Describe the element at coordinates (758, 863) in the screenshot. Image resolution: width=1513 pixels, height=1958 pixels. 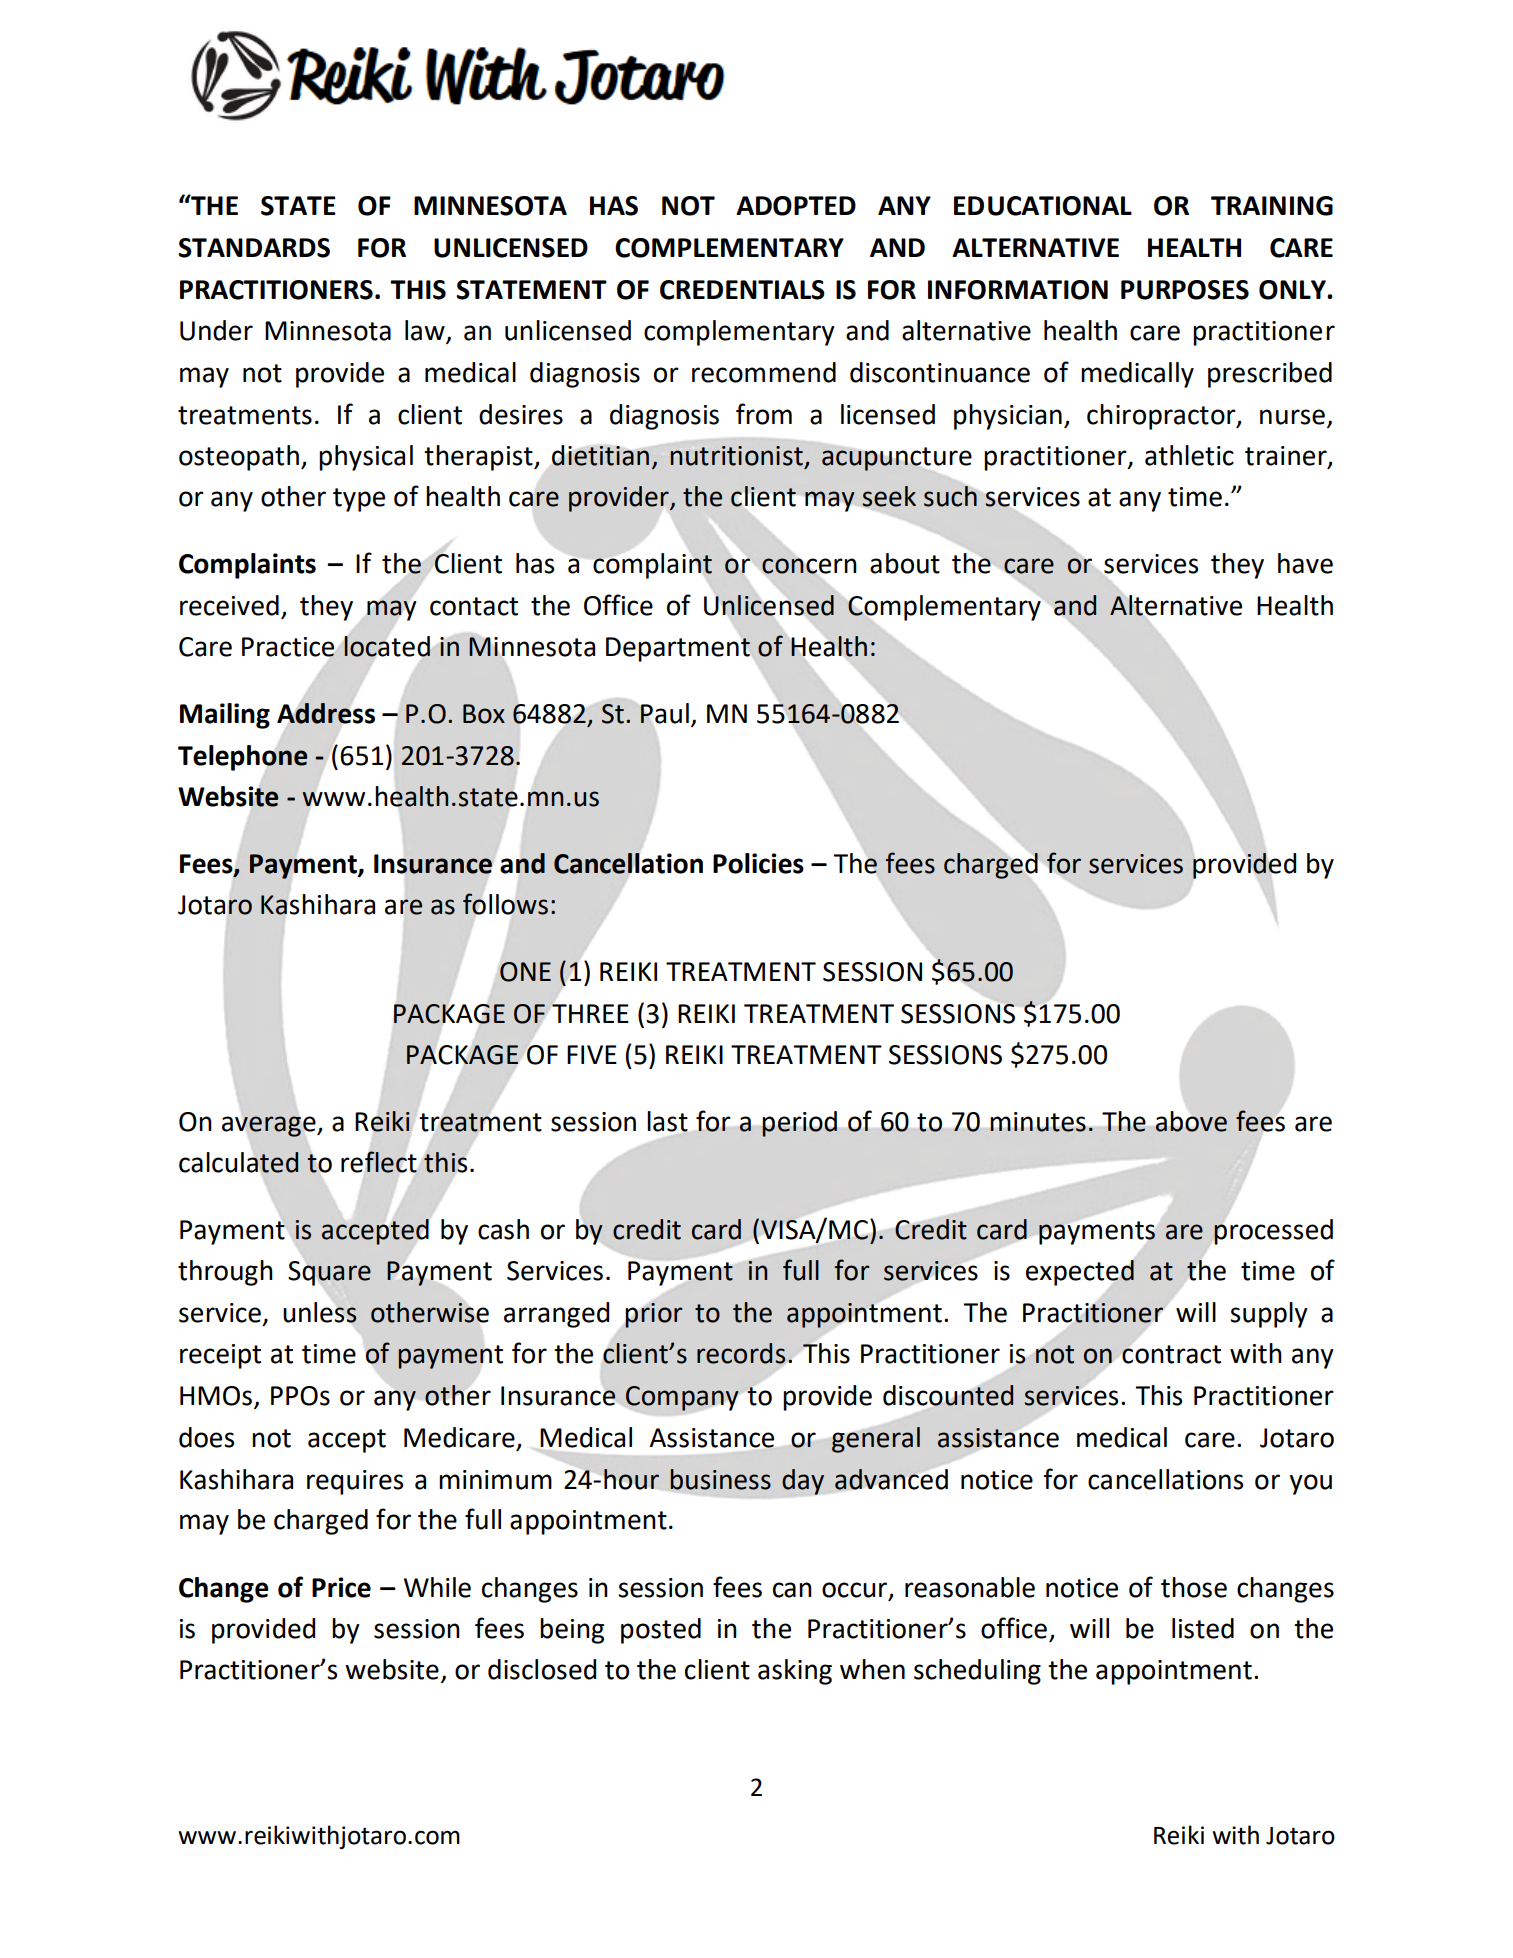
I see `Policies` at that location.
